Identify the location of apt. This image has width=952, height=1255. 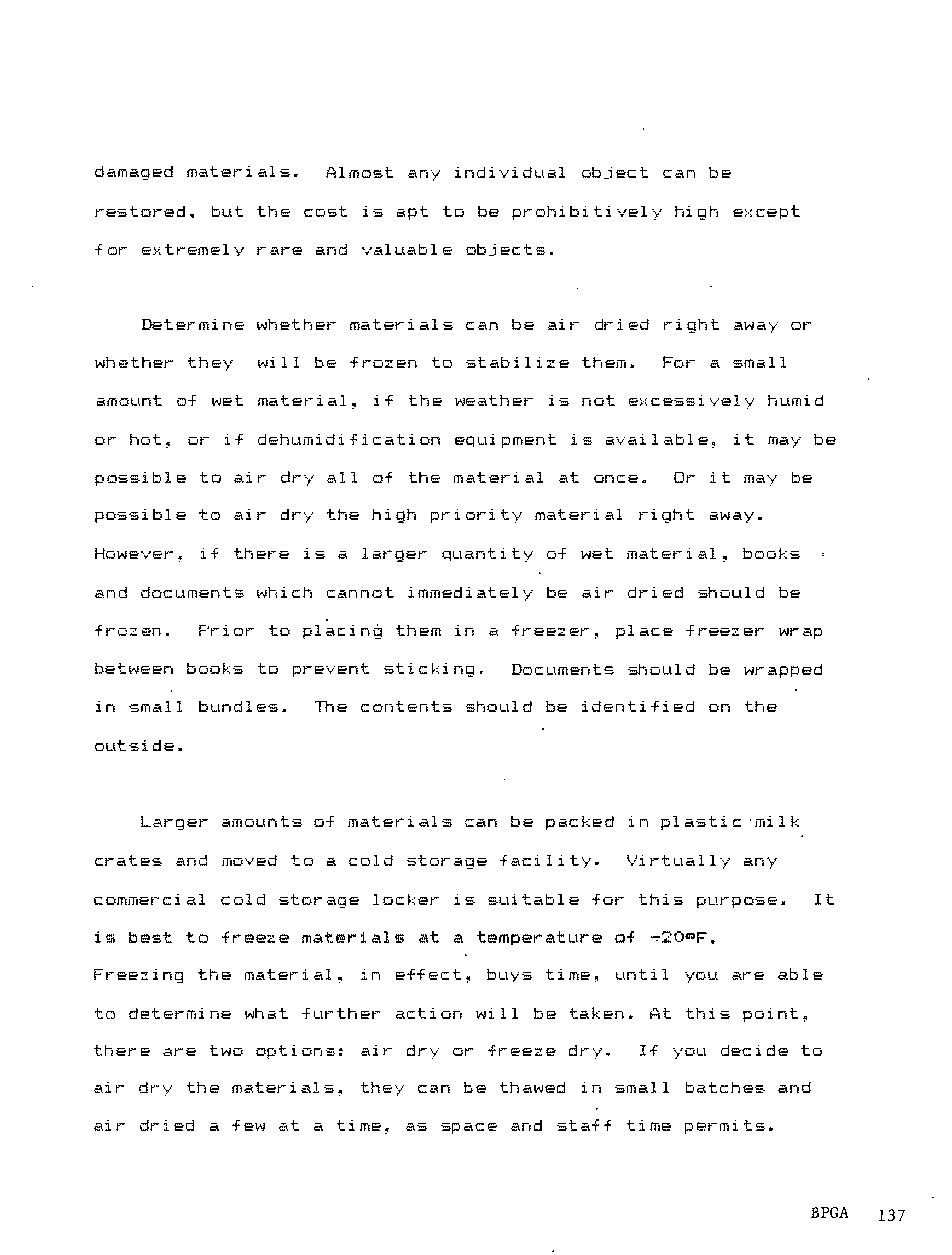
(412, 213).
